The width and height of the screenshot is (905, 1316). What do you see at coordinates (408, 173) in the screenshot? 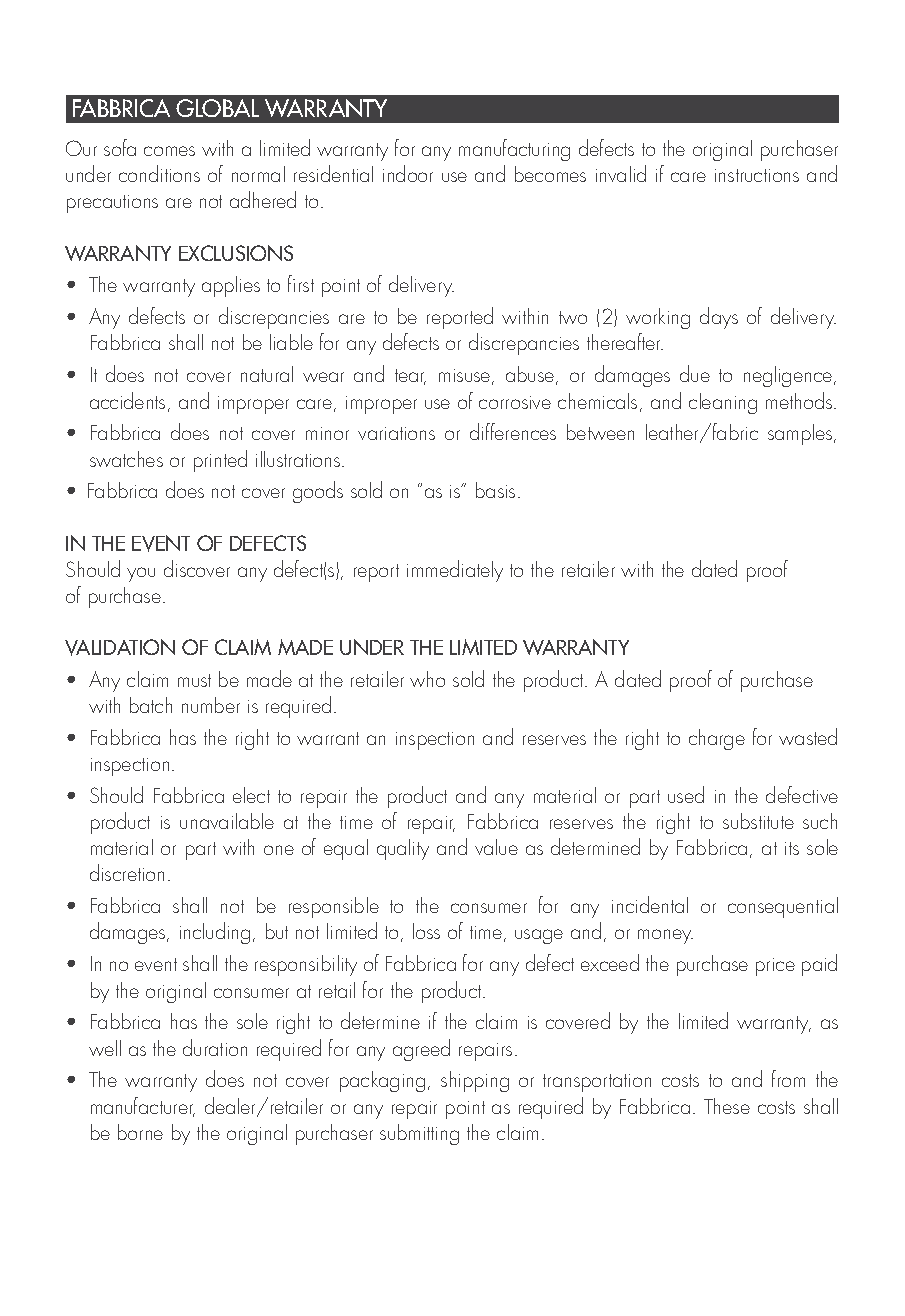
I see `indoor` at bounding box center [408, 173].
